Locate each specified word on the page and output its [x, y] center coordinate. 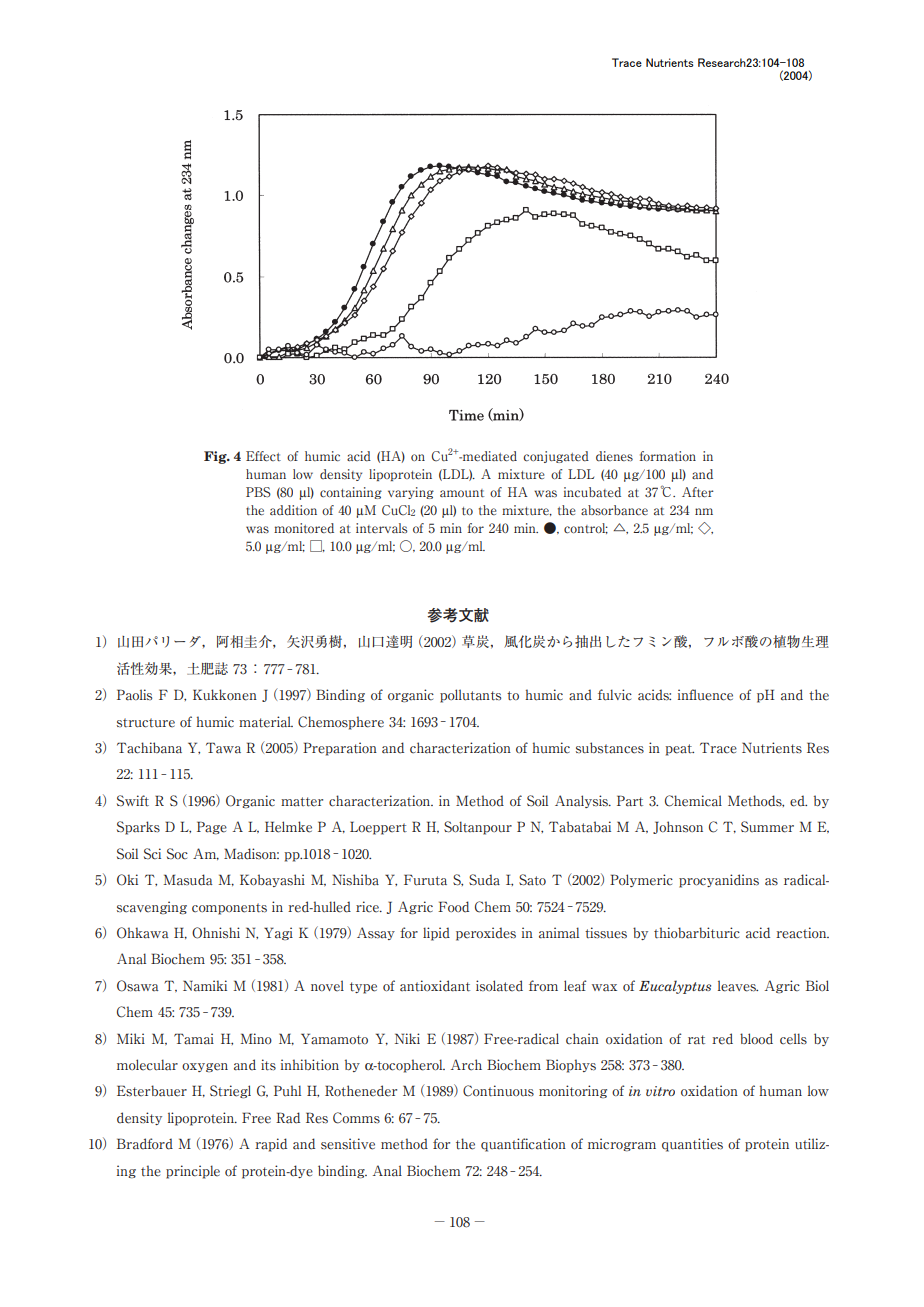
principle [193, 1172]
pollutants [470, 696]
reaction [802, 933]
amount [462, 493]
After [698, 492]
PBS [258, 492]
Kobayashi [272, 880]
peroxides [486, 934]
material [266, 722]
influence [705, 695]
